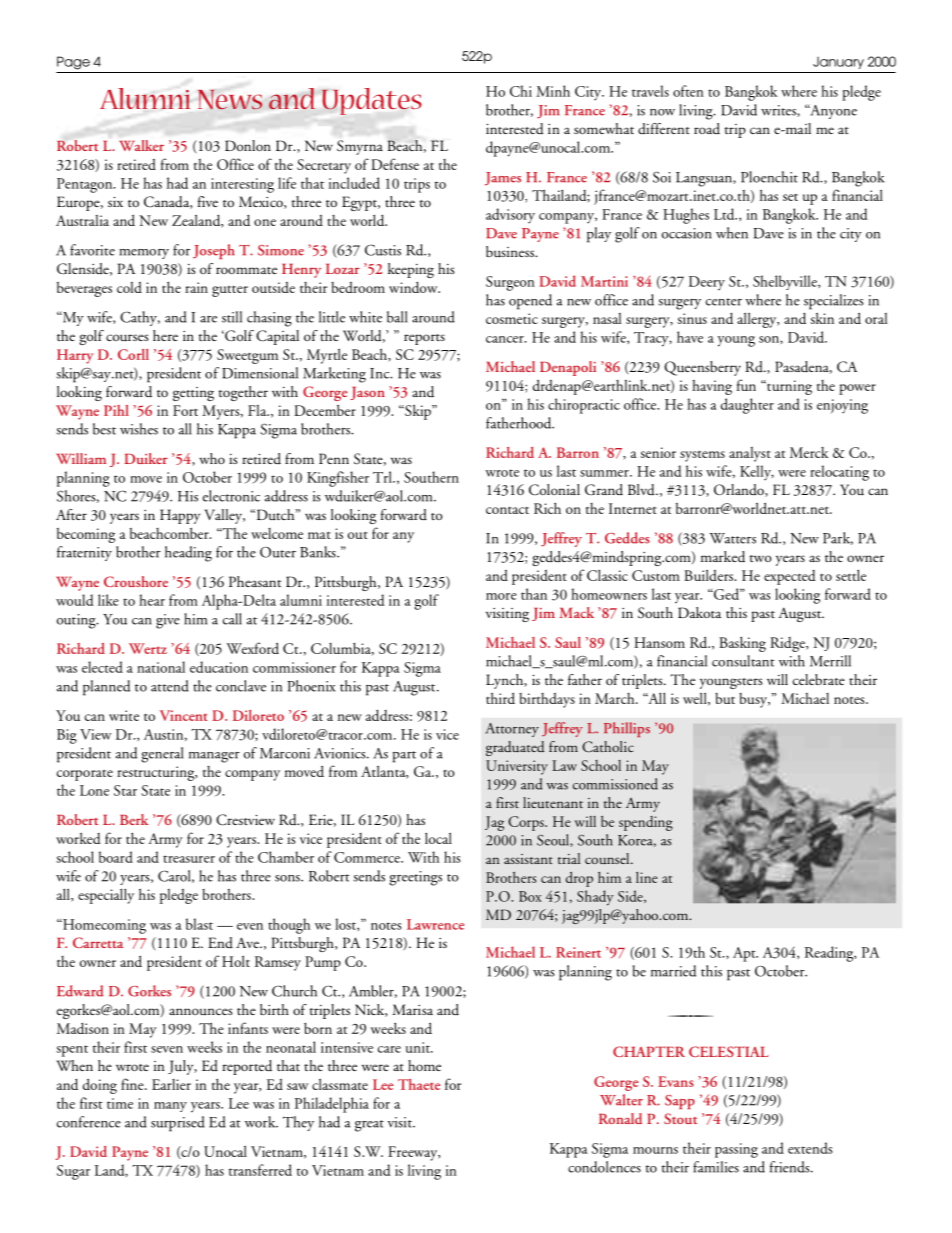 The width and height of the document is (952, 1233). What do you see at coordinates (127, 338) in the document?
I see `courses` at bounding box center [127, 338].
